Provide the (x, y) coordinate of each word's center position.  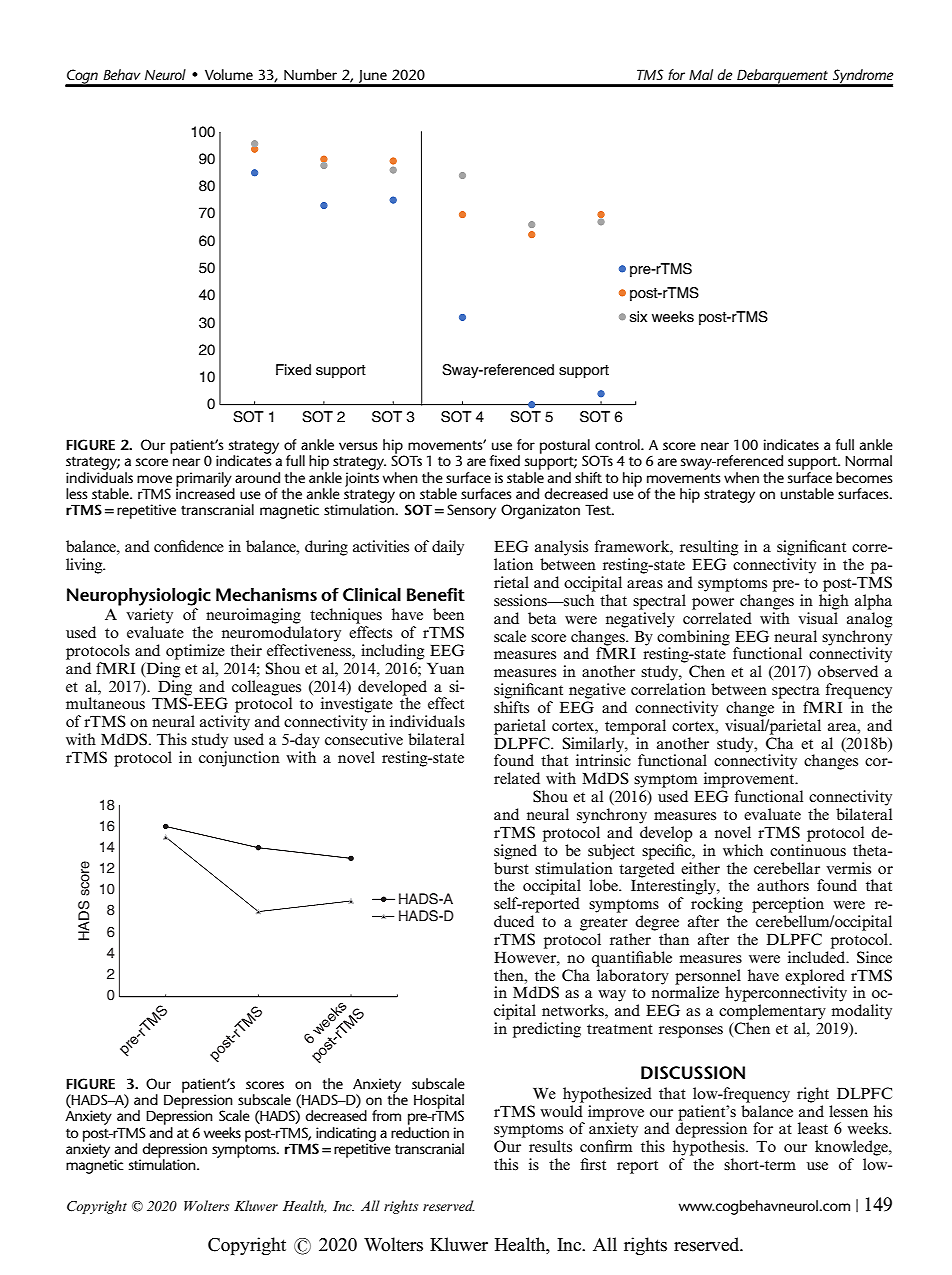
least (813, 1128)
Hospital (439, 1102)
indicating (345, 1135)
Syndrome (862, 77)
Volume (229, 74)
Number (310, 74)
